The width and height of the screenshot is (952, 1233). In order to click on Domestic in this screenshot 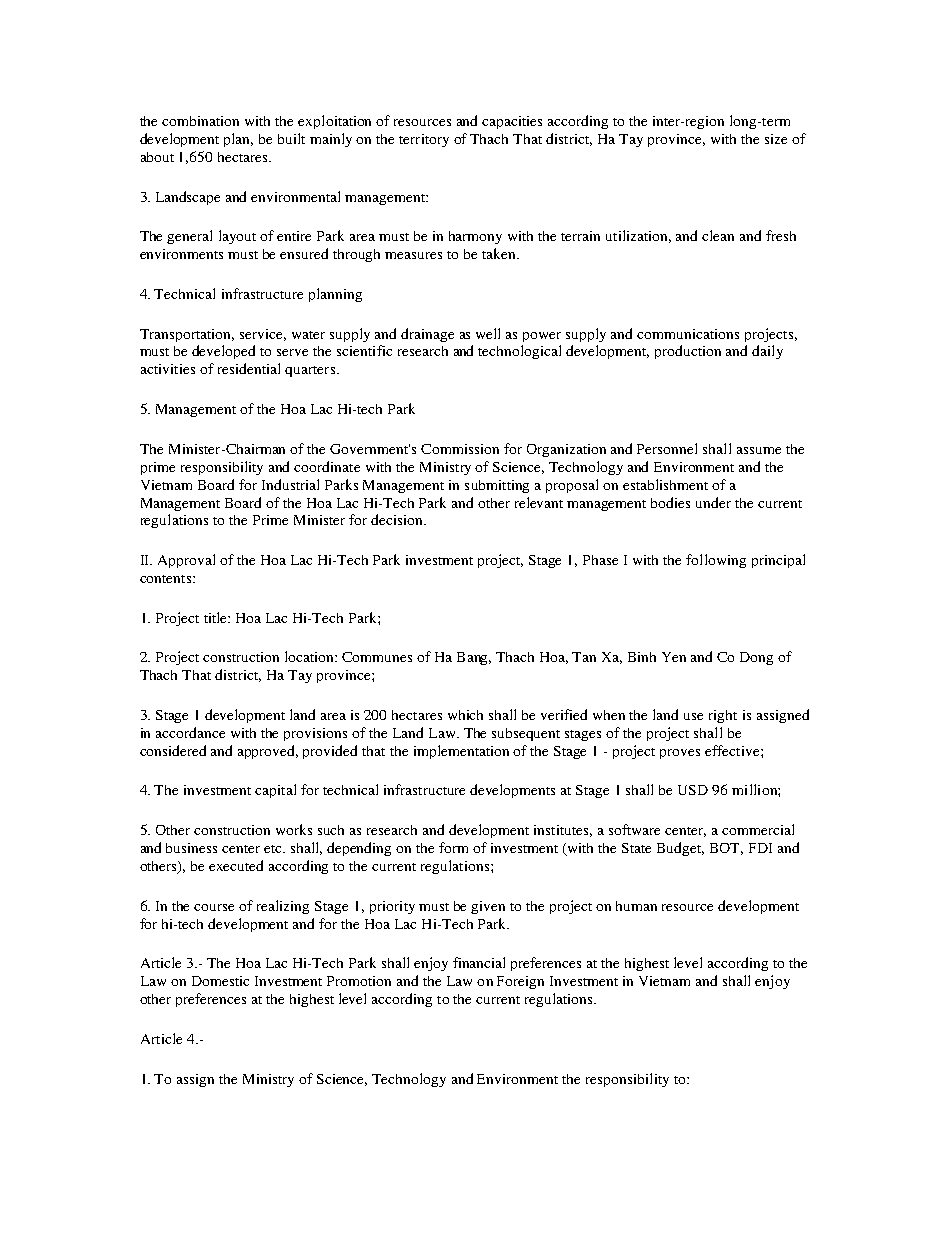, I will do `click(220, 981)`.
